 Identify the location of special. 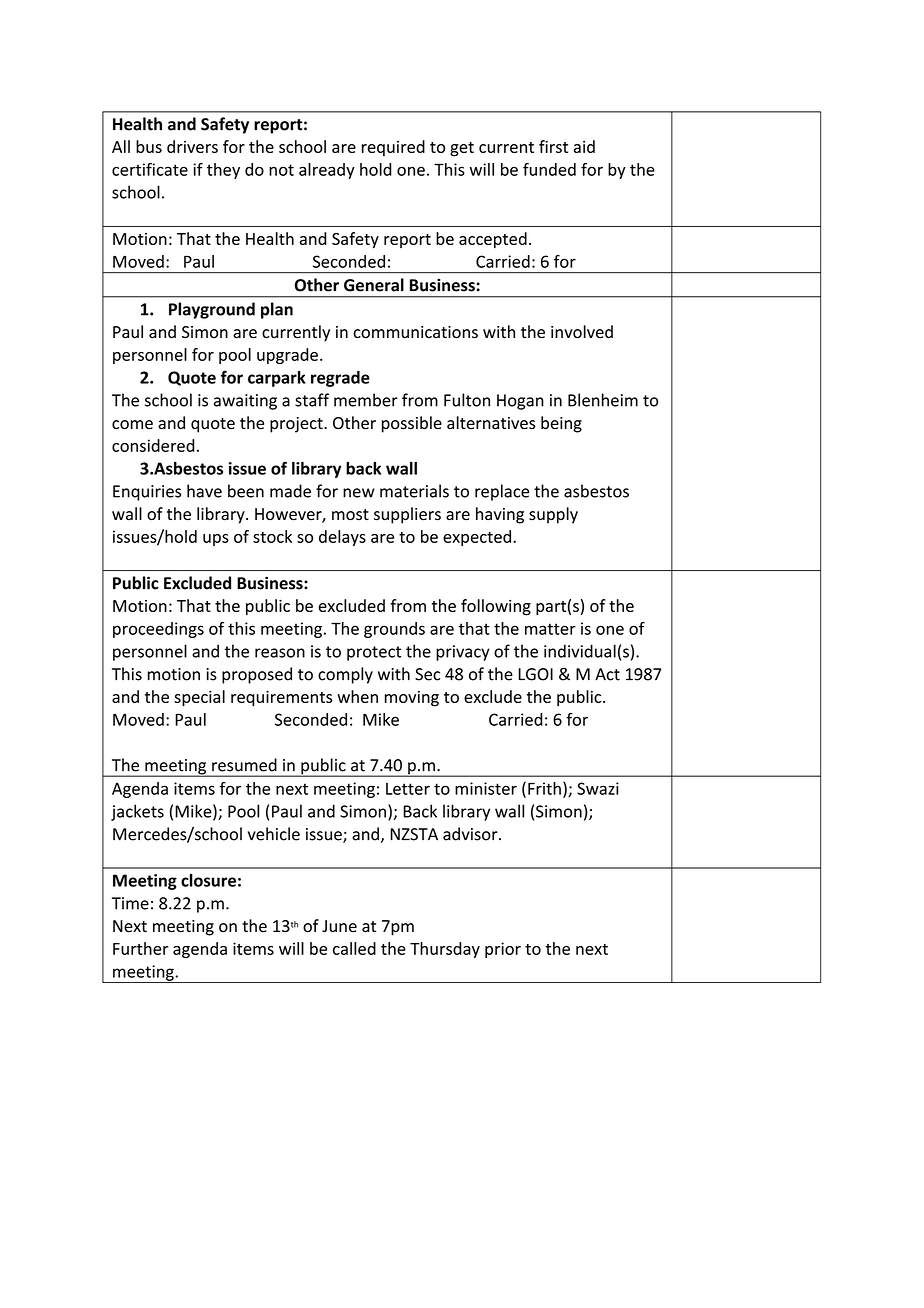
(199, 698).
